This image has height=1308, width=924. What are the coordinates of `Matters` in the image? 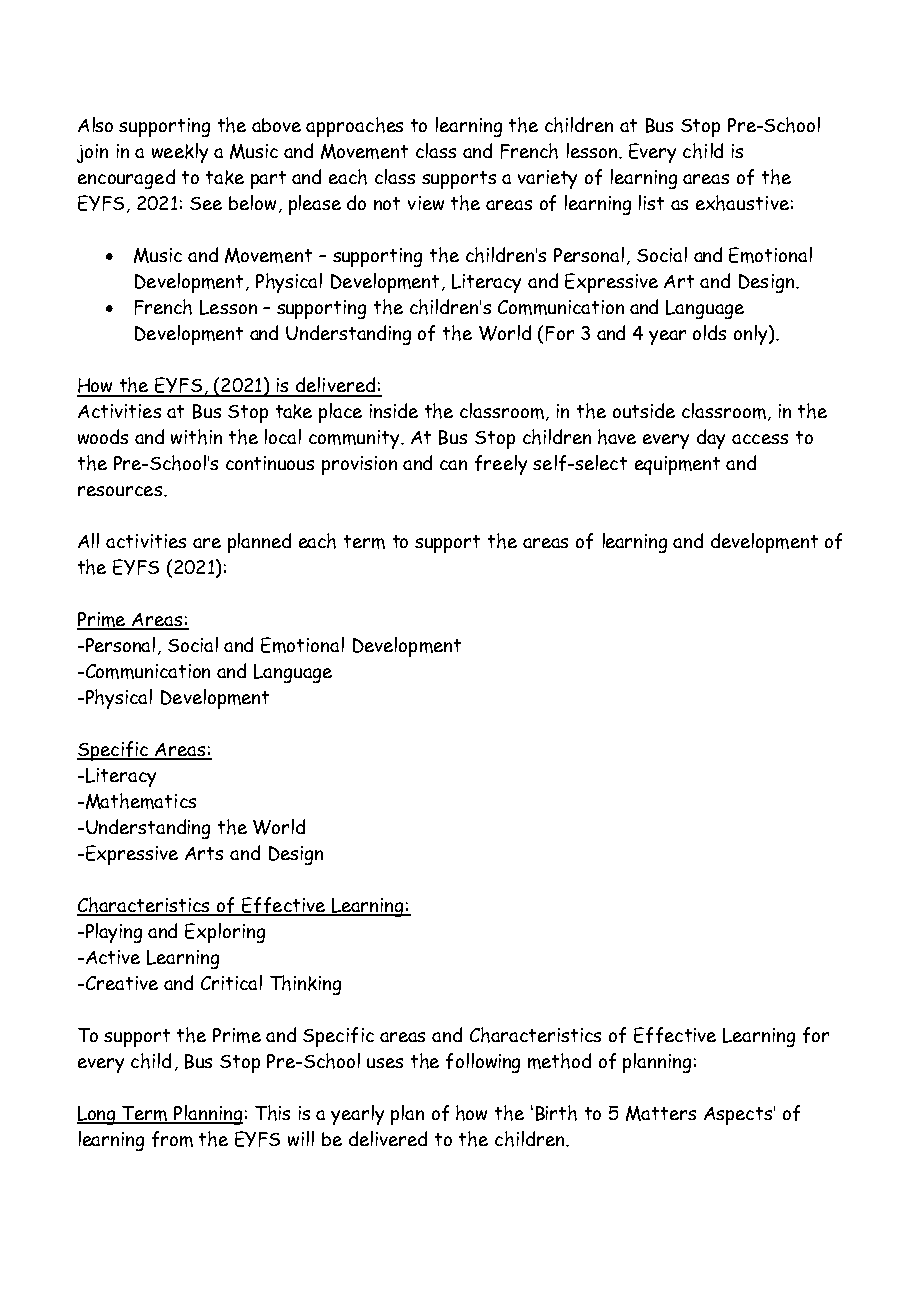 It's located at (661, 1113).
